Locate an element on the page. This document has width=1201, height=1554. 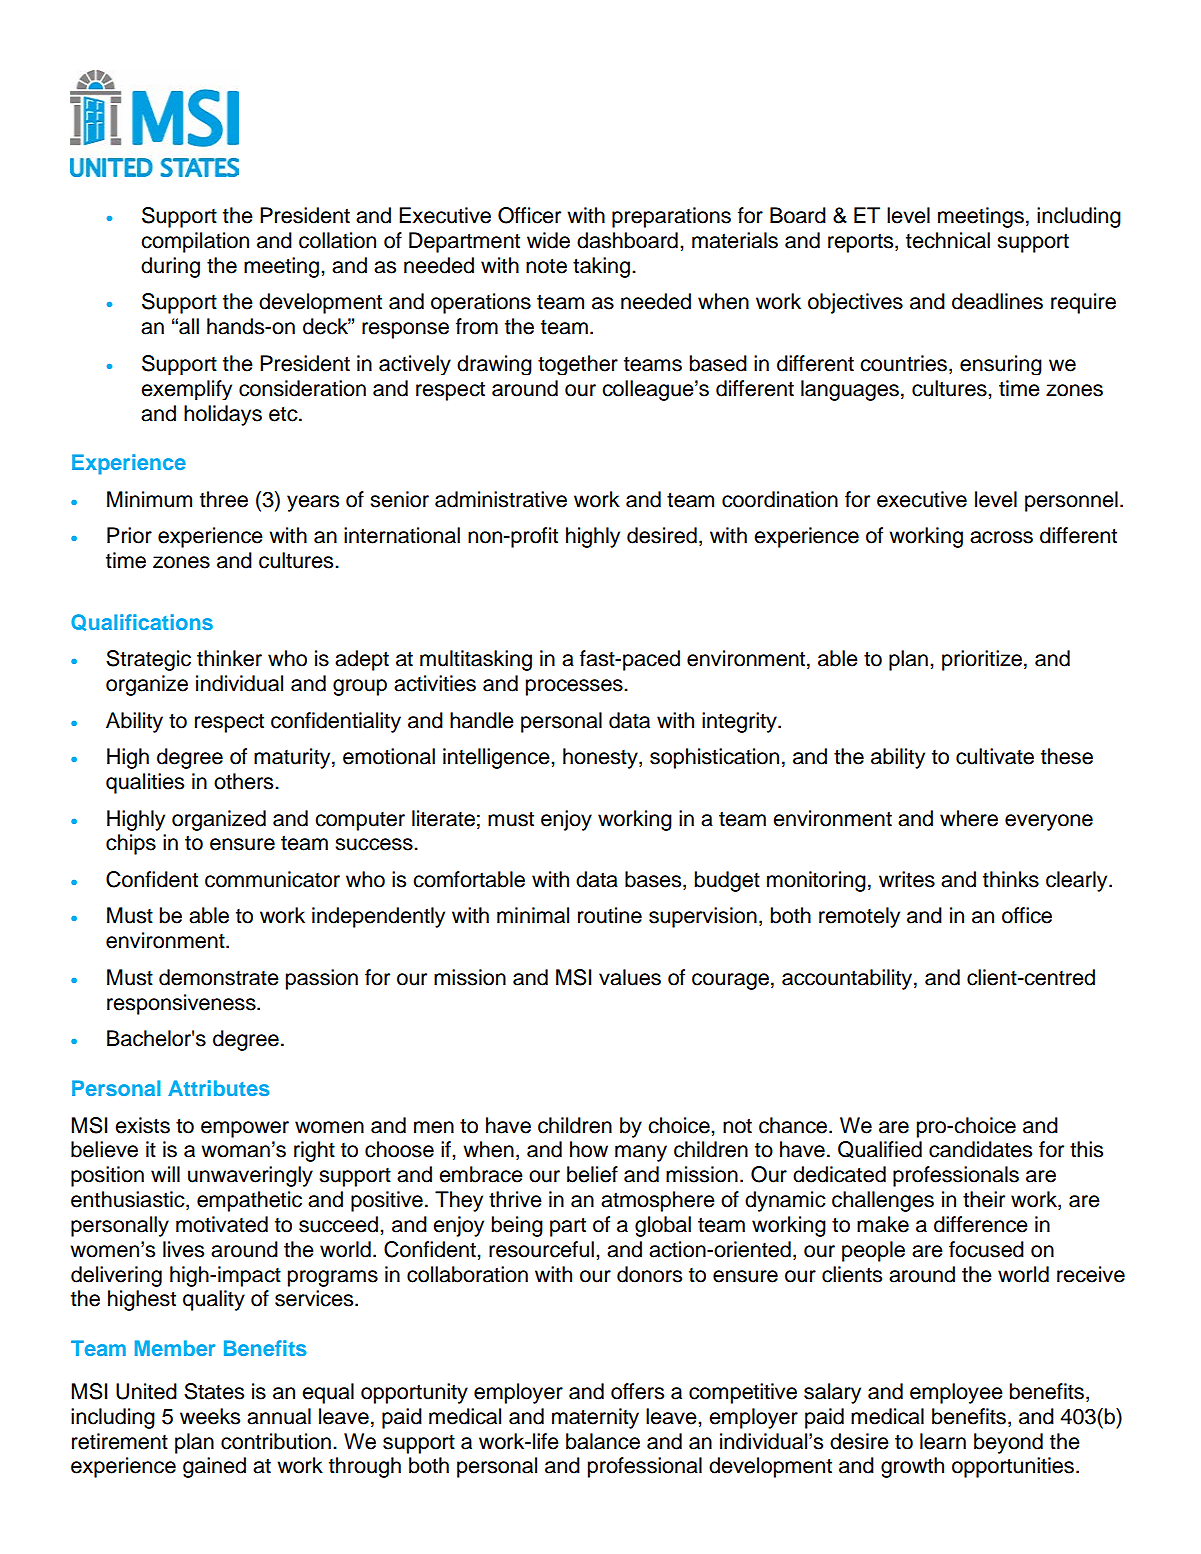
bases is located at coordinates (654, 880).
